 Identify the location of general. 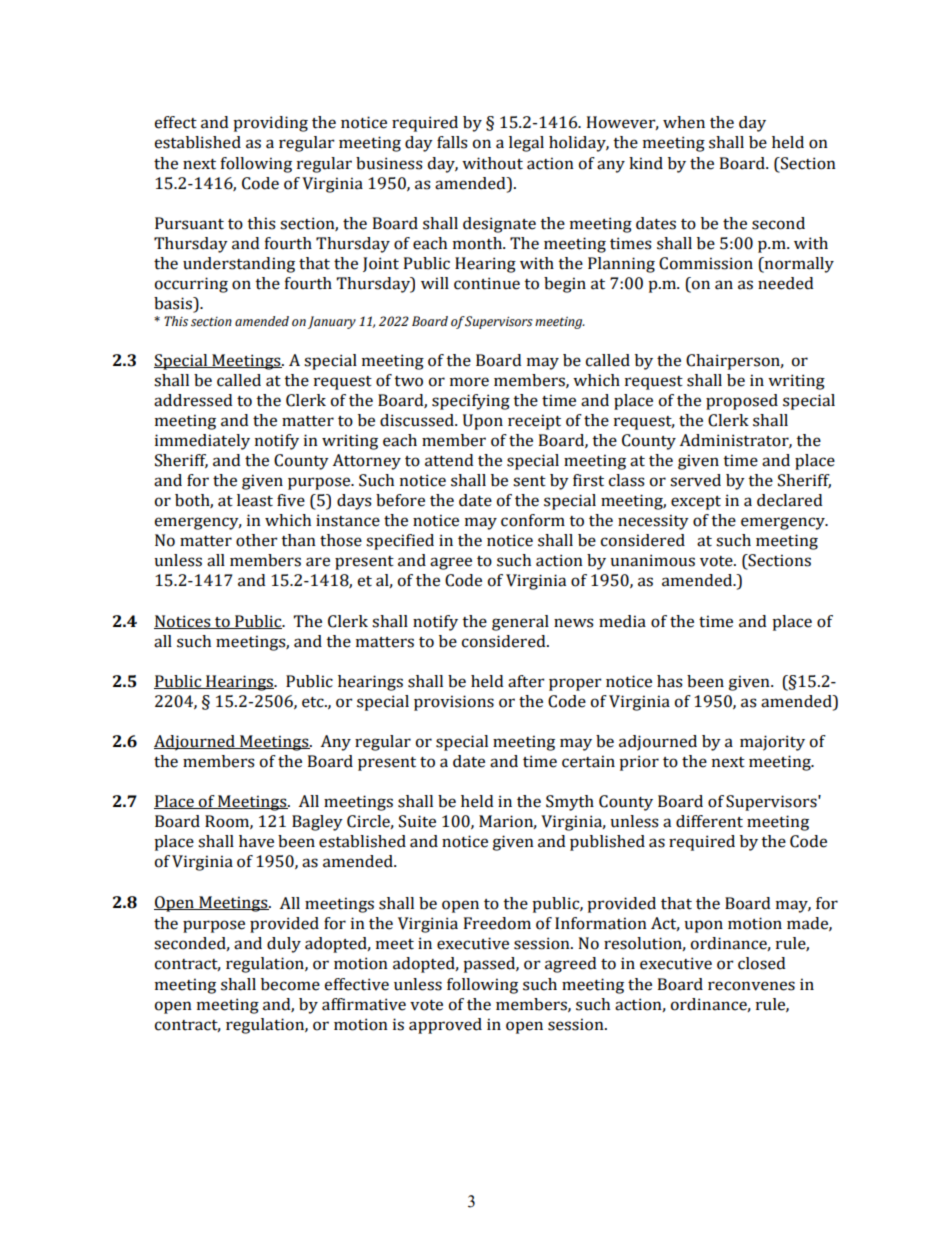
(520, 623).
